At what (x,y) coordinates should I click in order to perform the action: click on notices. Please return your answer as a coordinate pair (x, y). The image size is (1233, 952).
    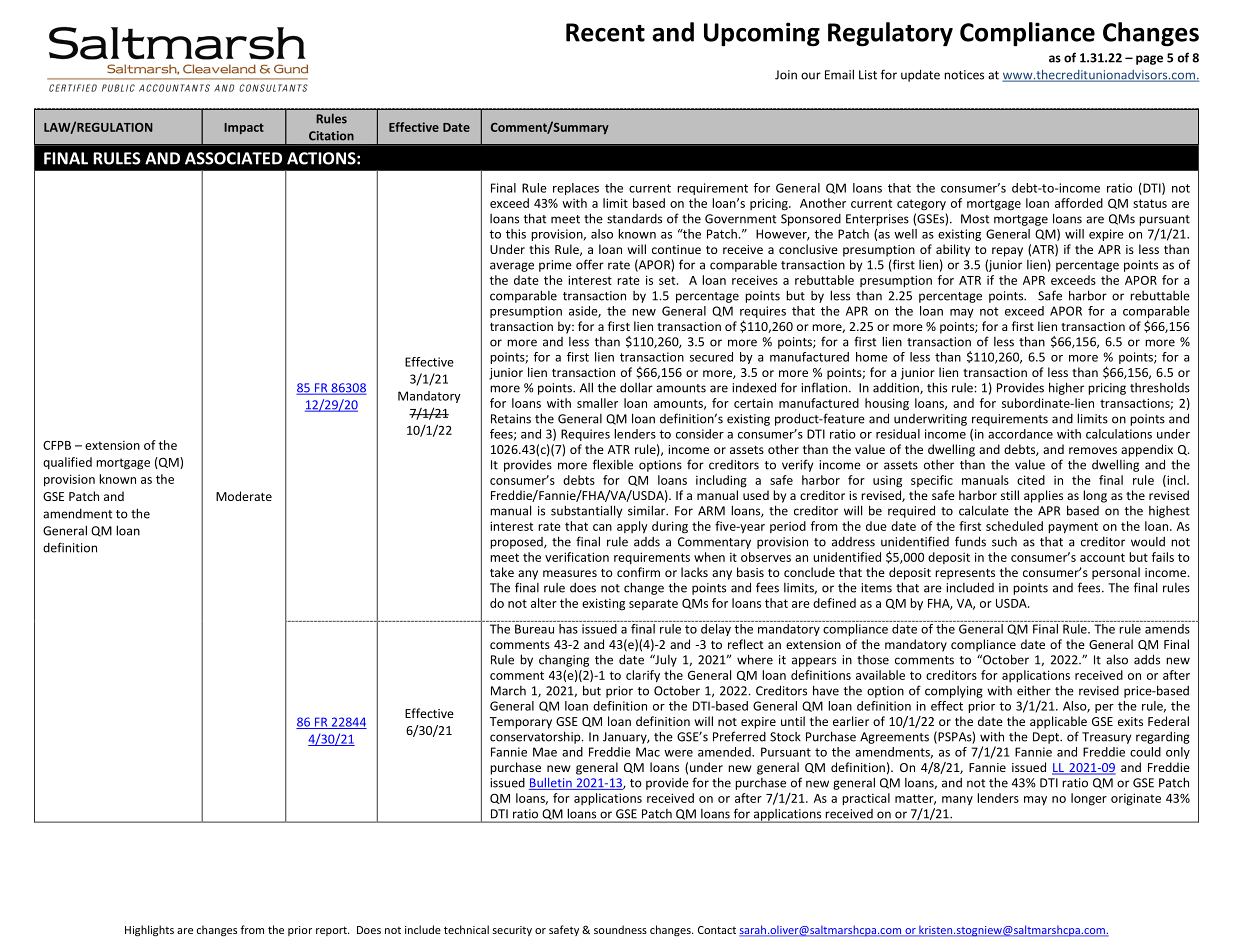
    Looking at the image, I should click on (964, 75).
